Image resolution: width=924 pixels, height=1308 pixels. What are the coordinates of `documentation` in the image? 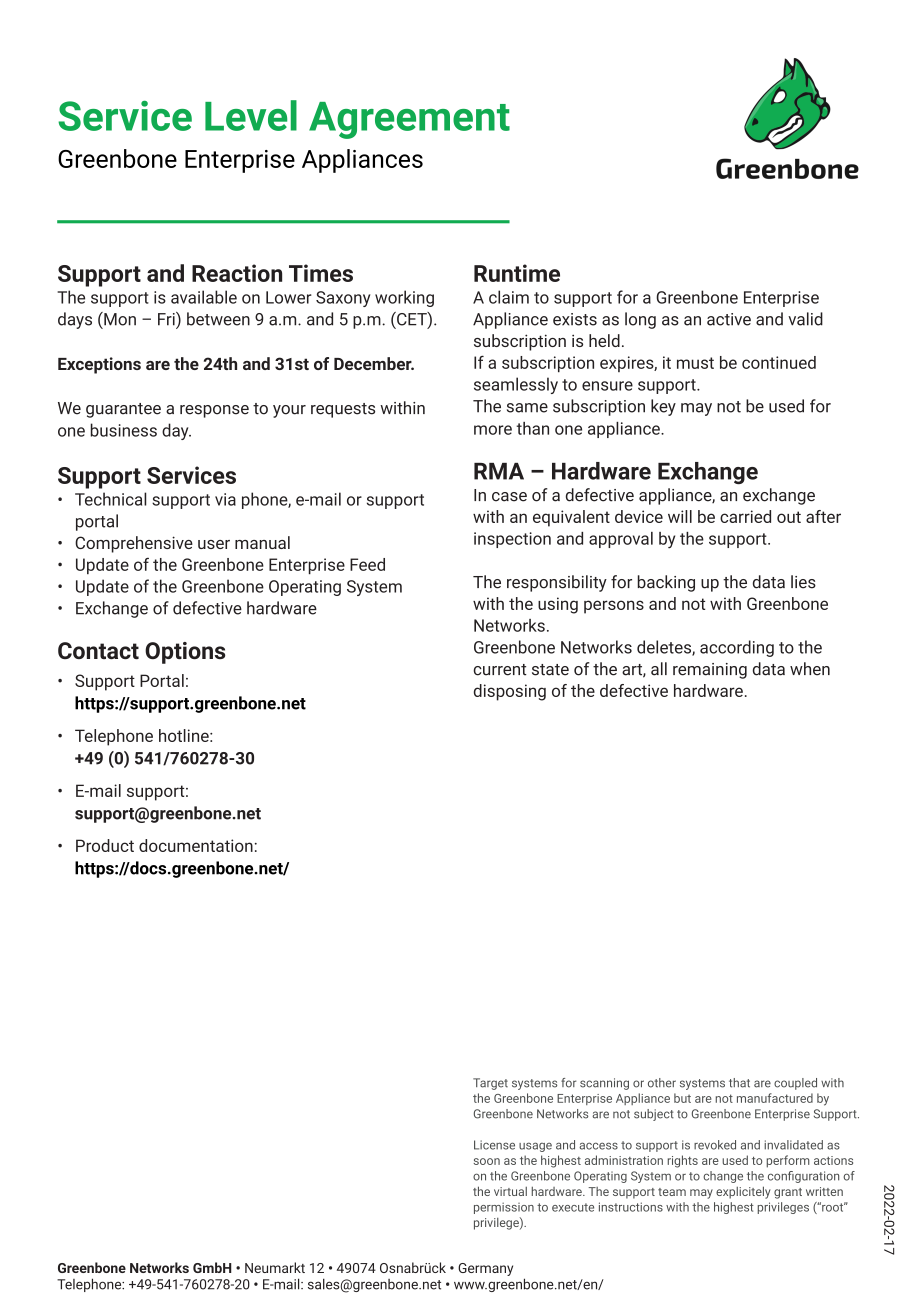 It's located at (196, 845).
